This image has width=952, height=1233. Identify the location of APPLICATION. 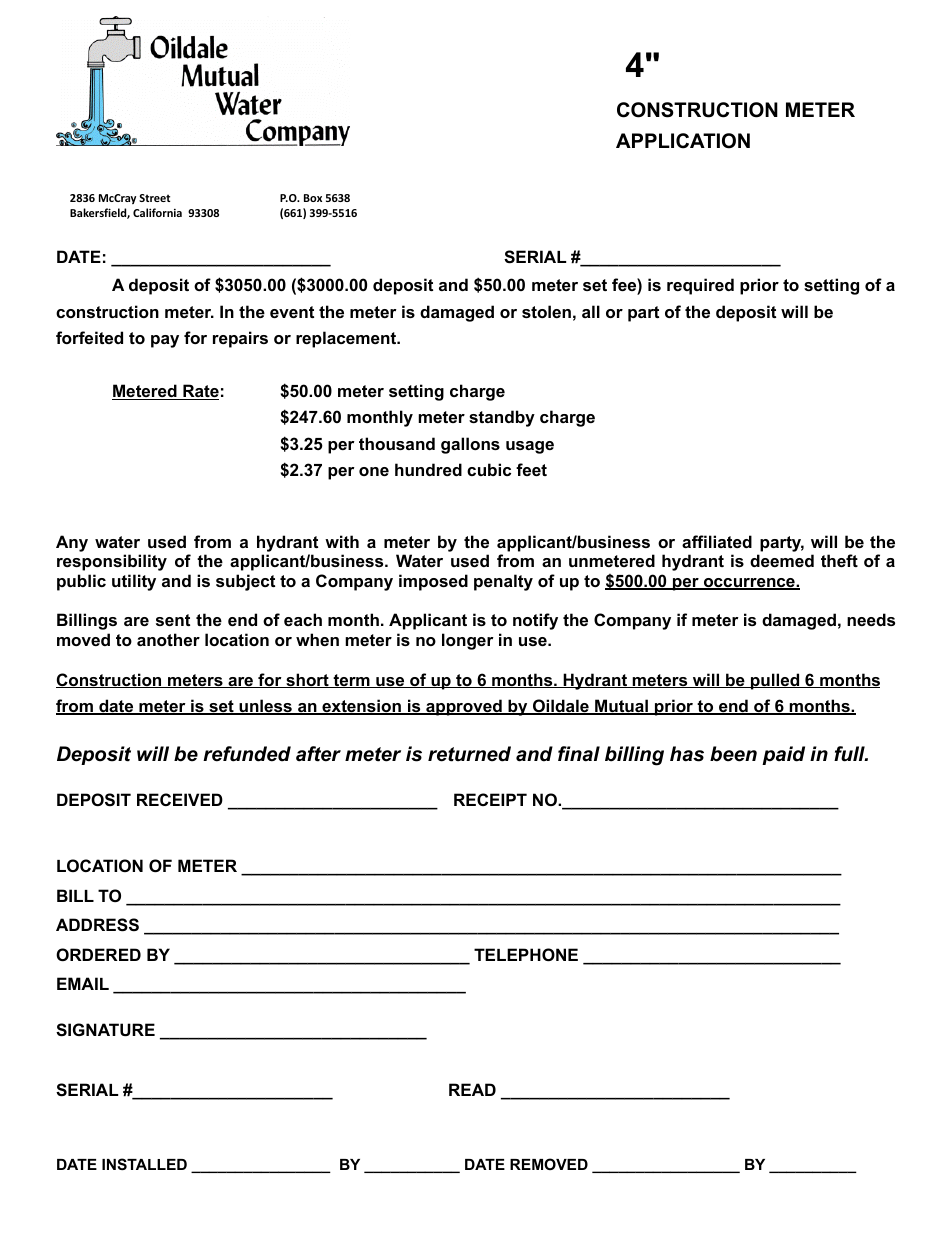
(683, 141).
